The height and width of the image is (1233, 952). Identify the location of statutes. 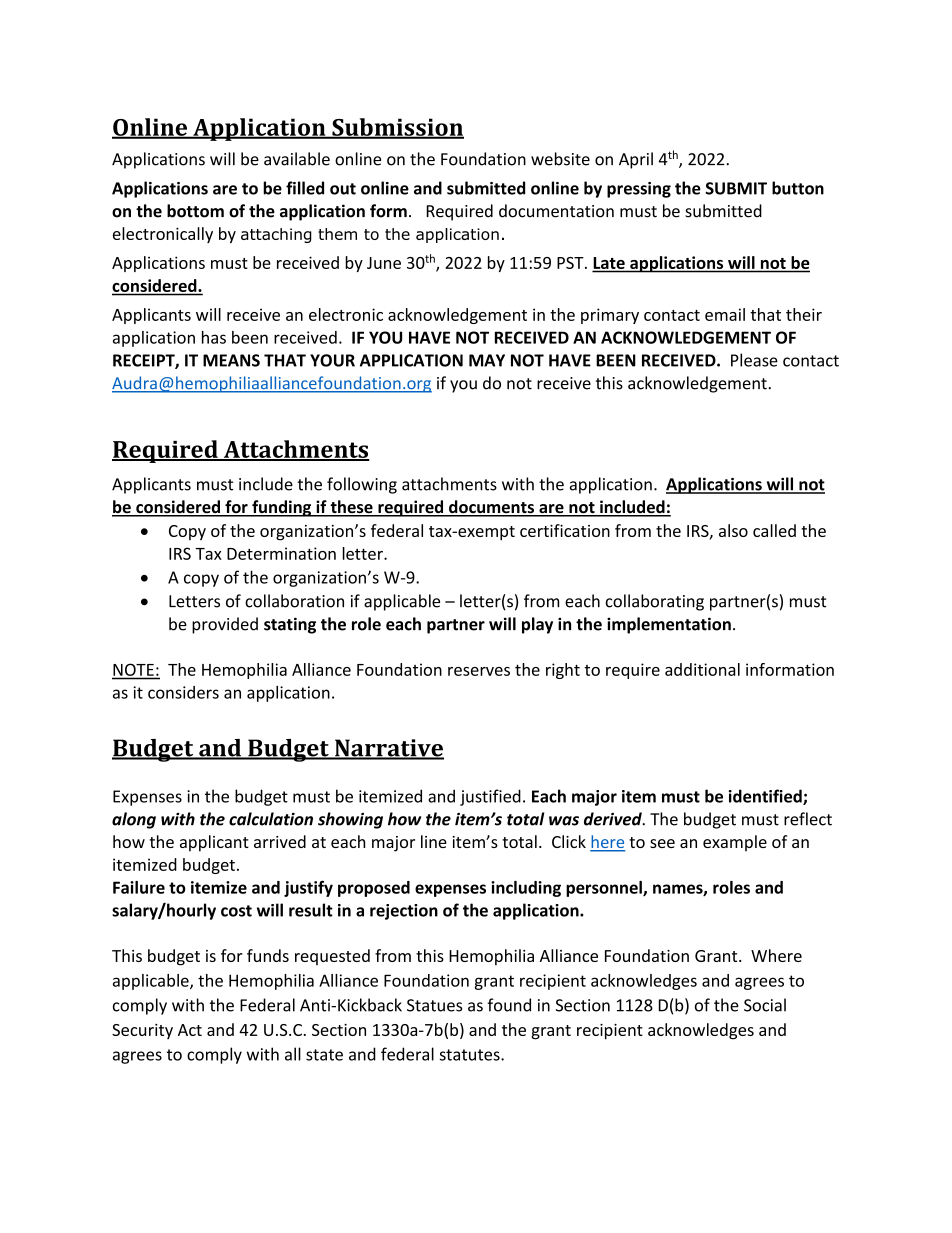
(471, 1055).
